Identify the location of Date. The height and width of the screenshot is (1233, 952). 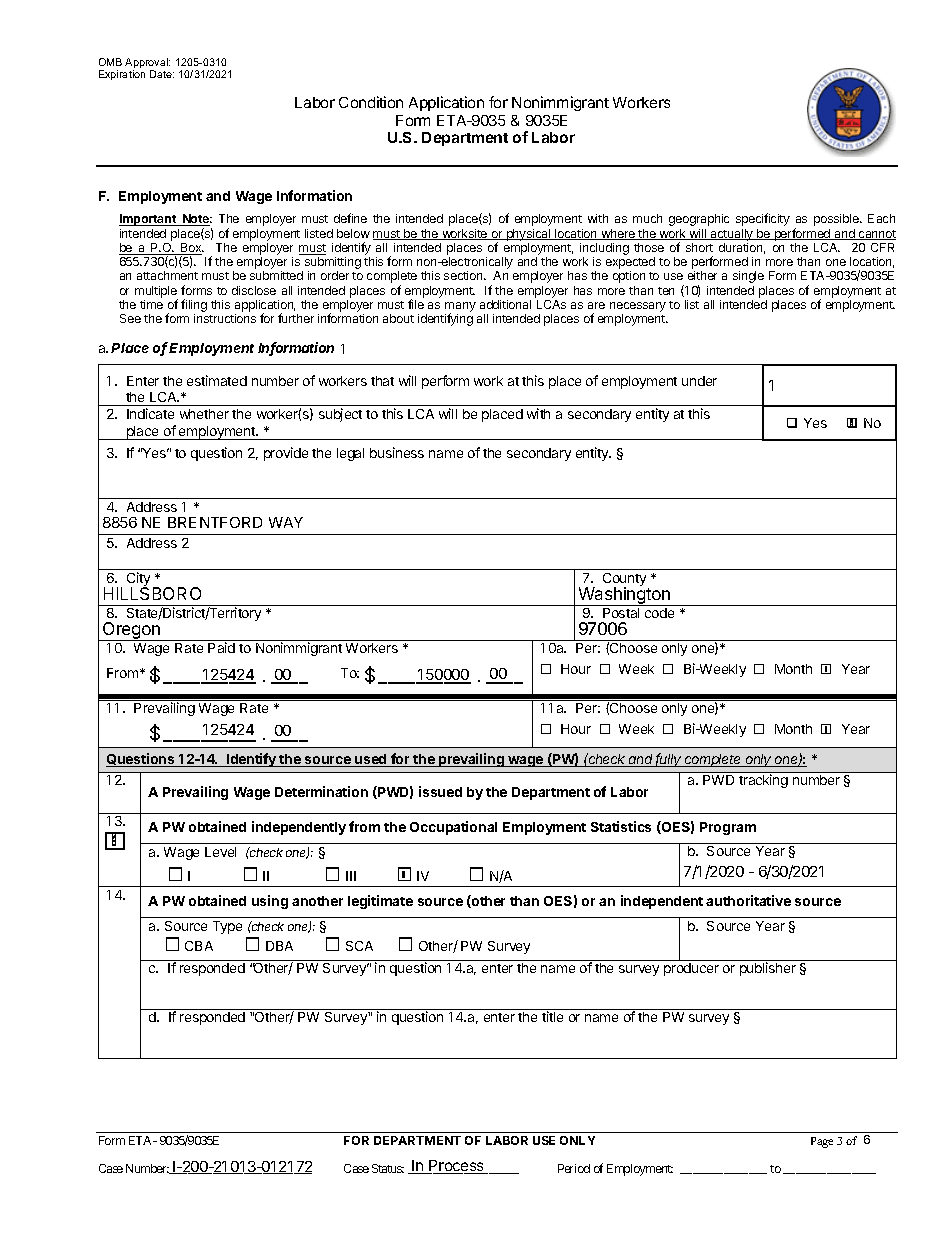
(162, 74).
